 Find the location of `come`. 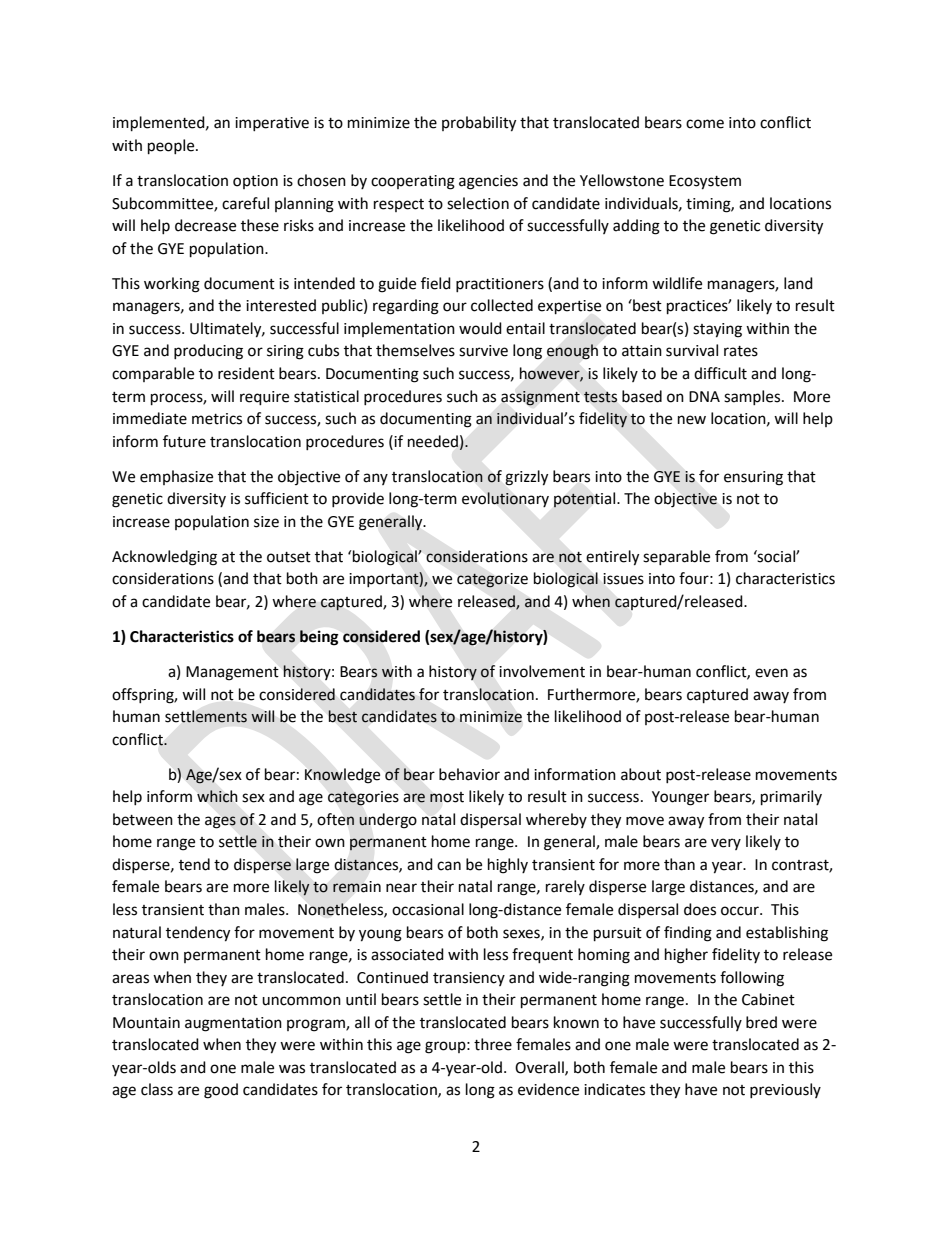

come is located at coordinates (705, 124).
